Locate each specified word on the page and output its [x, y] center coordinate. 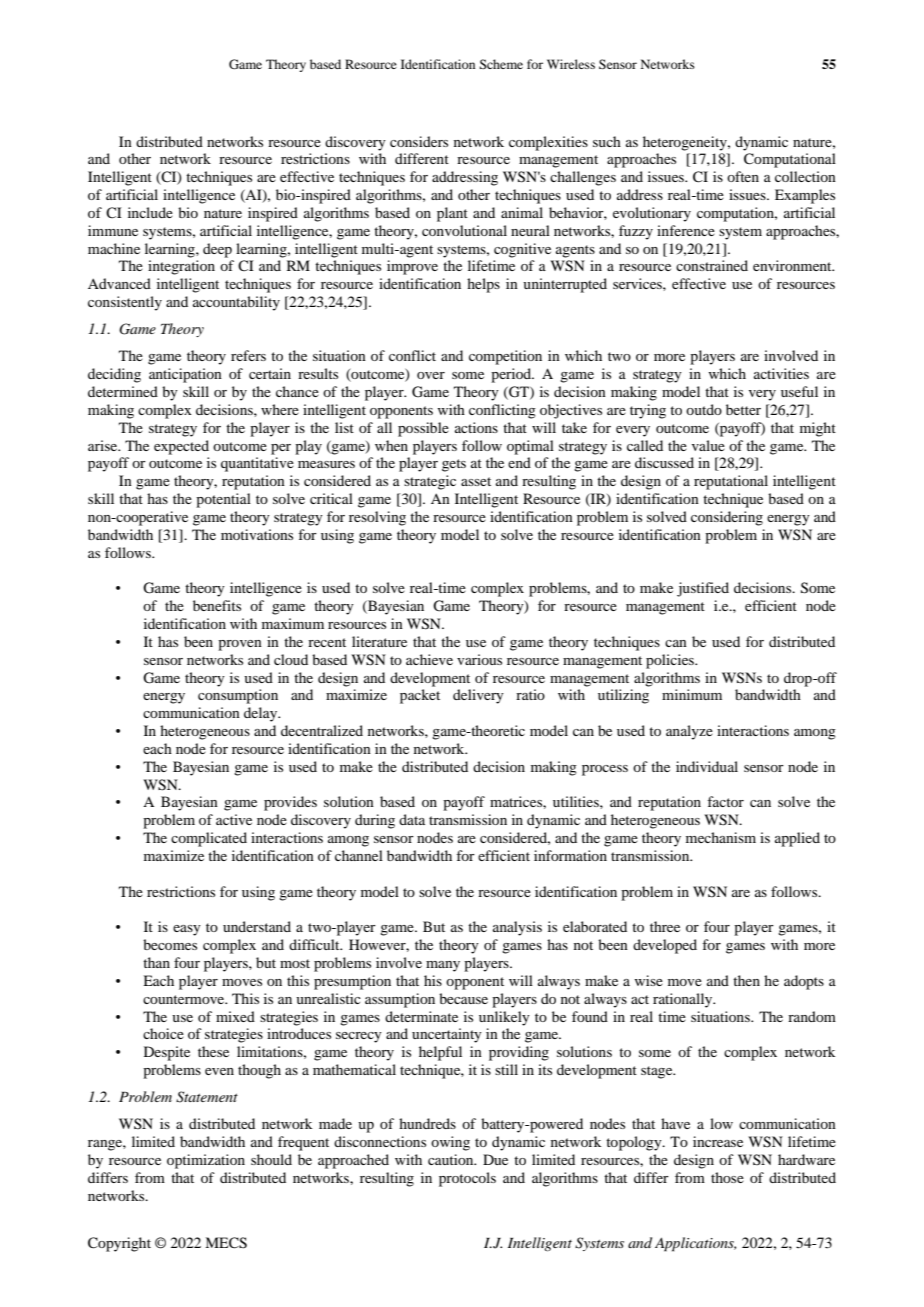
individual [707, 766]
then [746, 980]
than [156, 962]
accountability [236, 303]
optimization [206, 1161]
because [463, 998]
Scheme [501, 64]
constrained [712, 265]
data [412, 819]
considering [727, 518]
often [743, 176]
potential [223, 500]
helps [483, 285]
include [150, 212]
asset [476, 481]
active [234, 819]
